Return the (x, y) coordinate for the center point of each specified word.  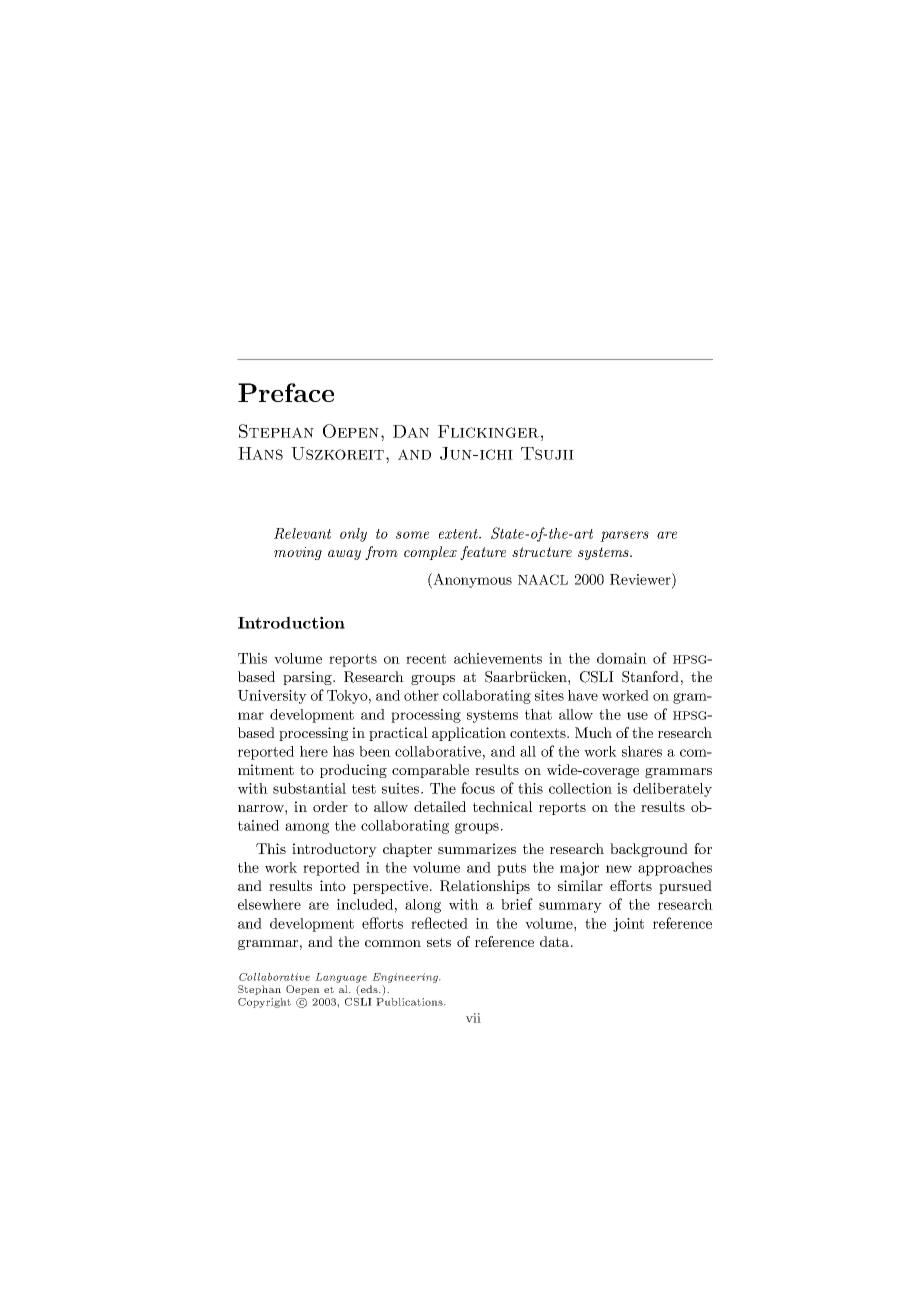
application (469, 734)
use (637, 716)
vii (473, 1018)
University (272, 697)
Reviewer (641, 579)
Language (341, 978)
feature (483, 553)
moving (298, 553)
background (649, 850)
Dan (411, 431)
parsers (624, 536)
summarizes (477, 848)
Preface (286, 392)
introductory (334, 850)
